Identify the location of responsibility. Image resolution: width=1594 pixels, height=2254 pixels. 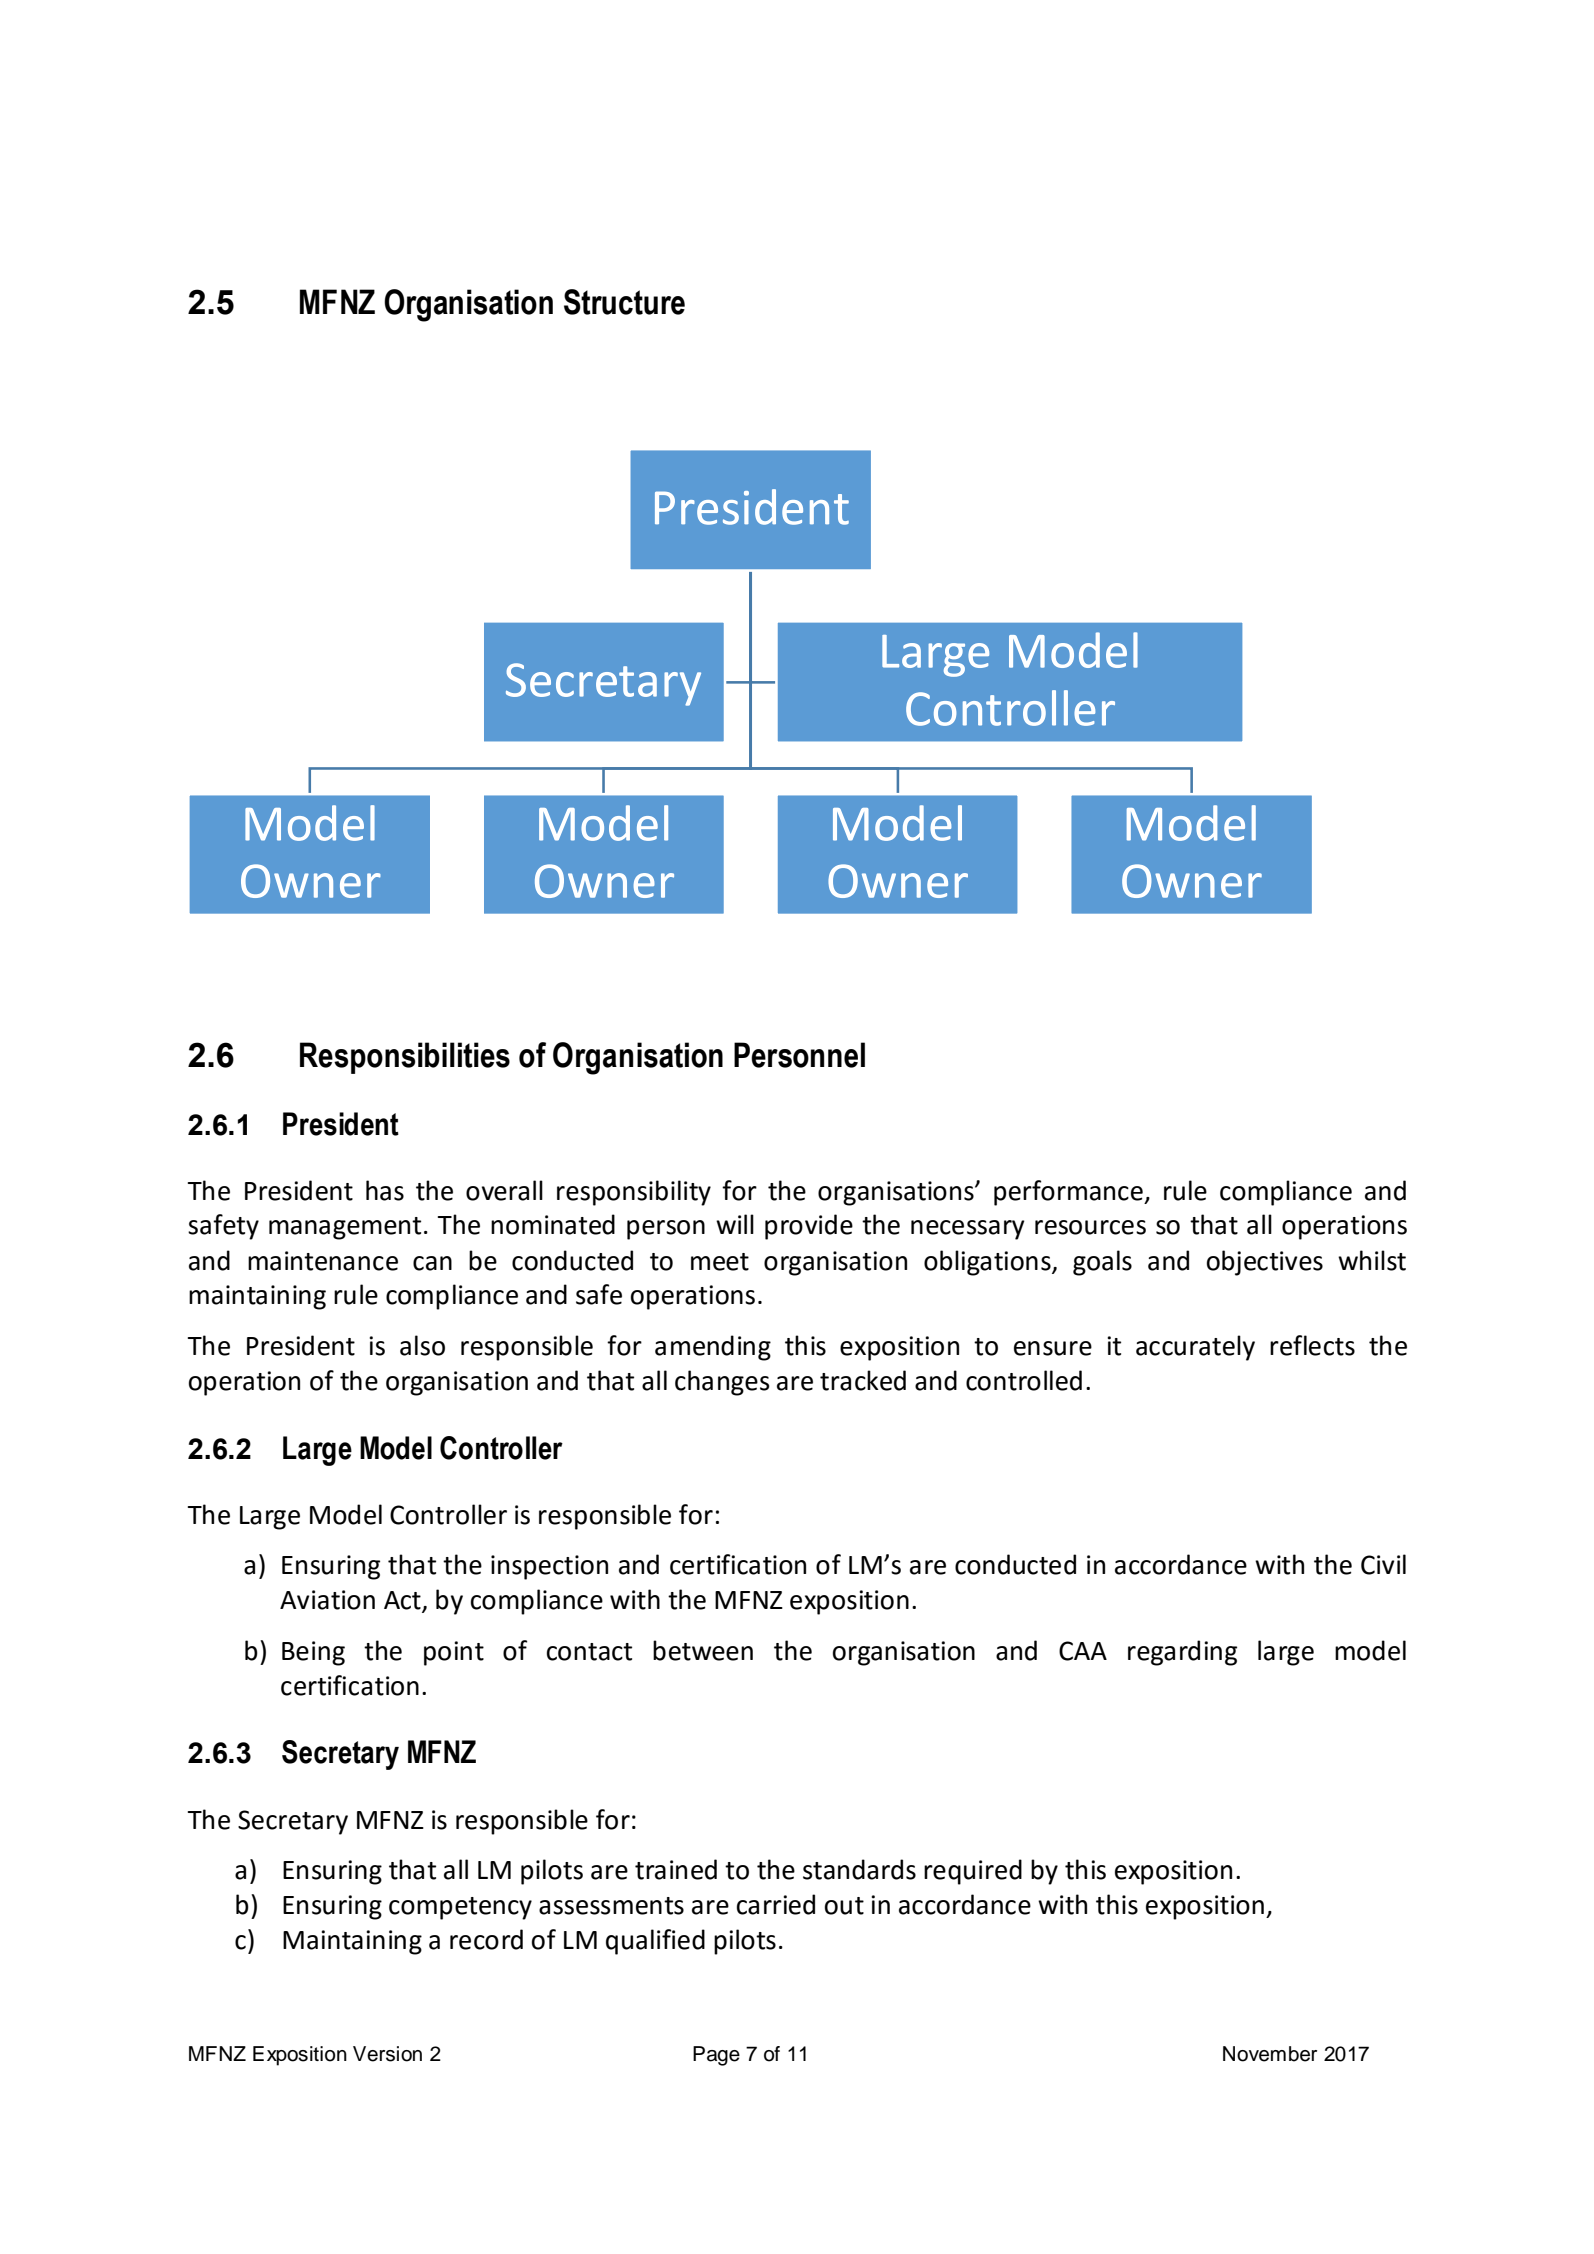
(634, 1193).
